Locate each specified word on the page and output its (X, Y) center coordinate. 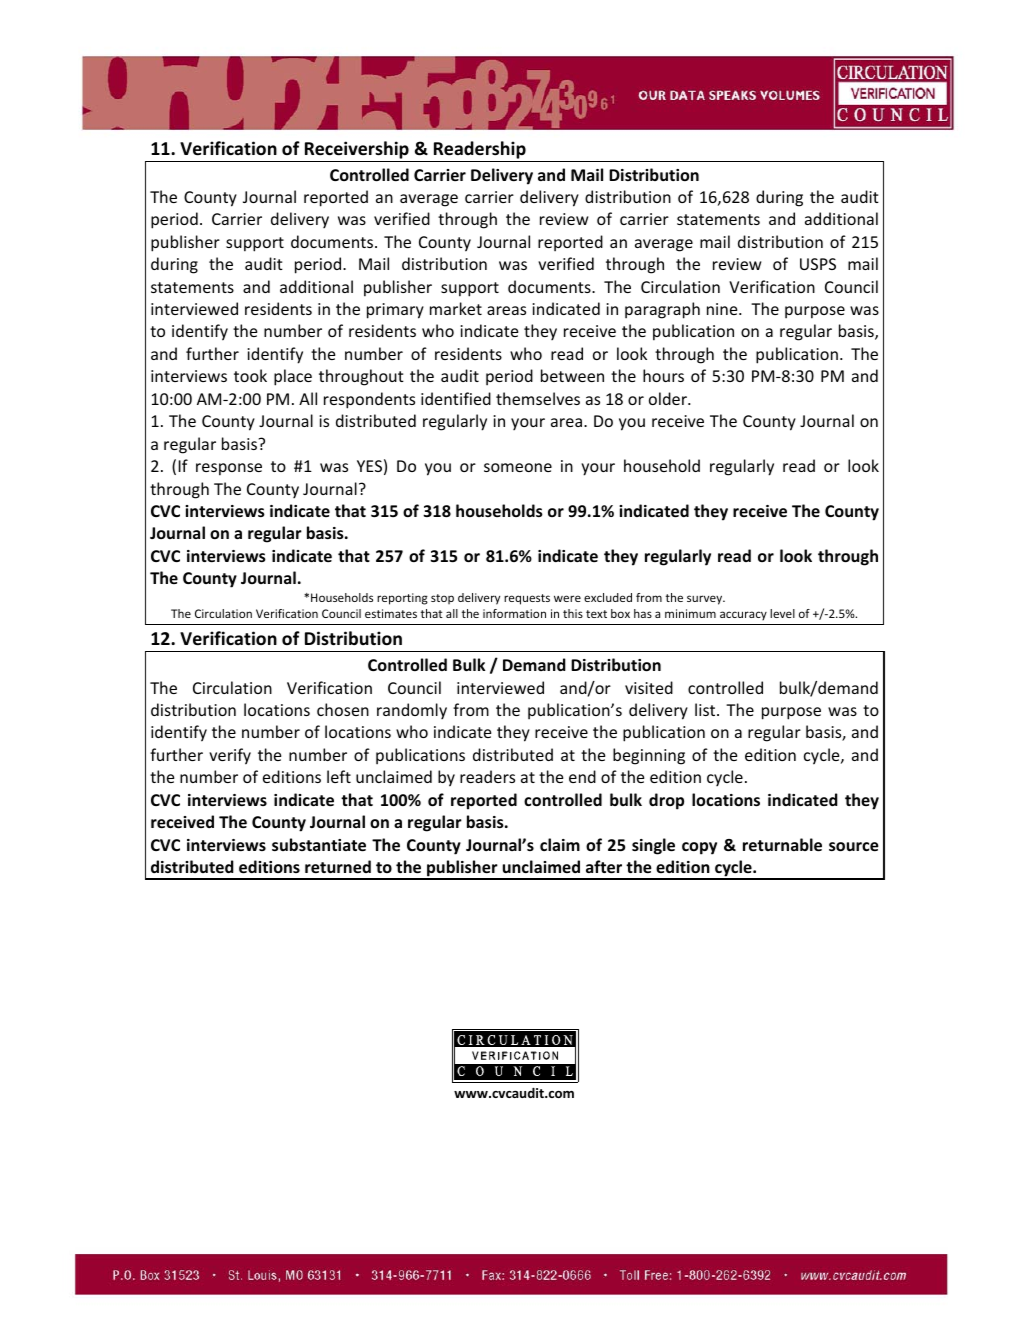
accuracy (743, 616)
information (514, 613)
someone (518, 467)
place (293, 377)
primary (395, 311)
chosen (343, 709)
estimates (391, 613)
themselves (538, 398)
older (669, 398)
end (582, 776)
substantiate (319, 844)
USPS (818, 264)
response (229, 469)
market (456, 308)
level (782, 613)
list (706, 709)
